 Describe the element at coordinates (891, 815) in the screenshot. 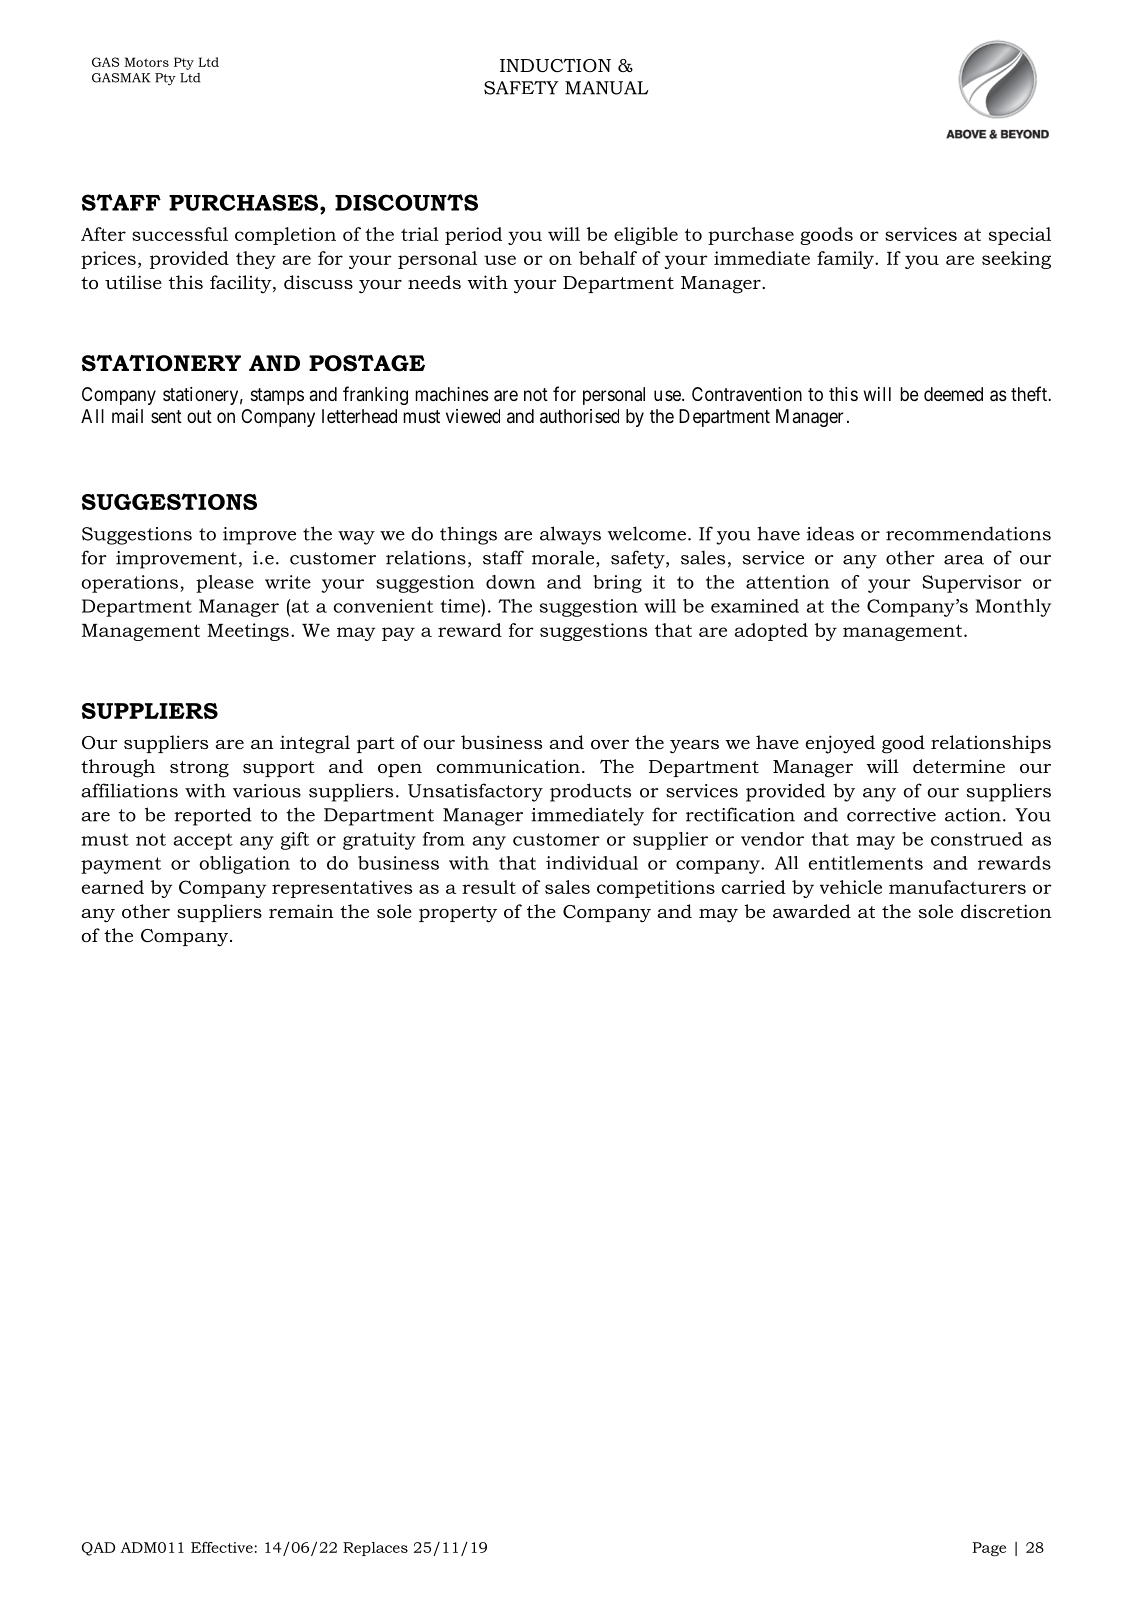

I see `corrective` at that location.
